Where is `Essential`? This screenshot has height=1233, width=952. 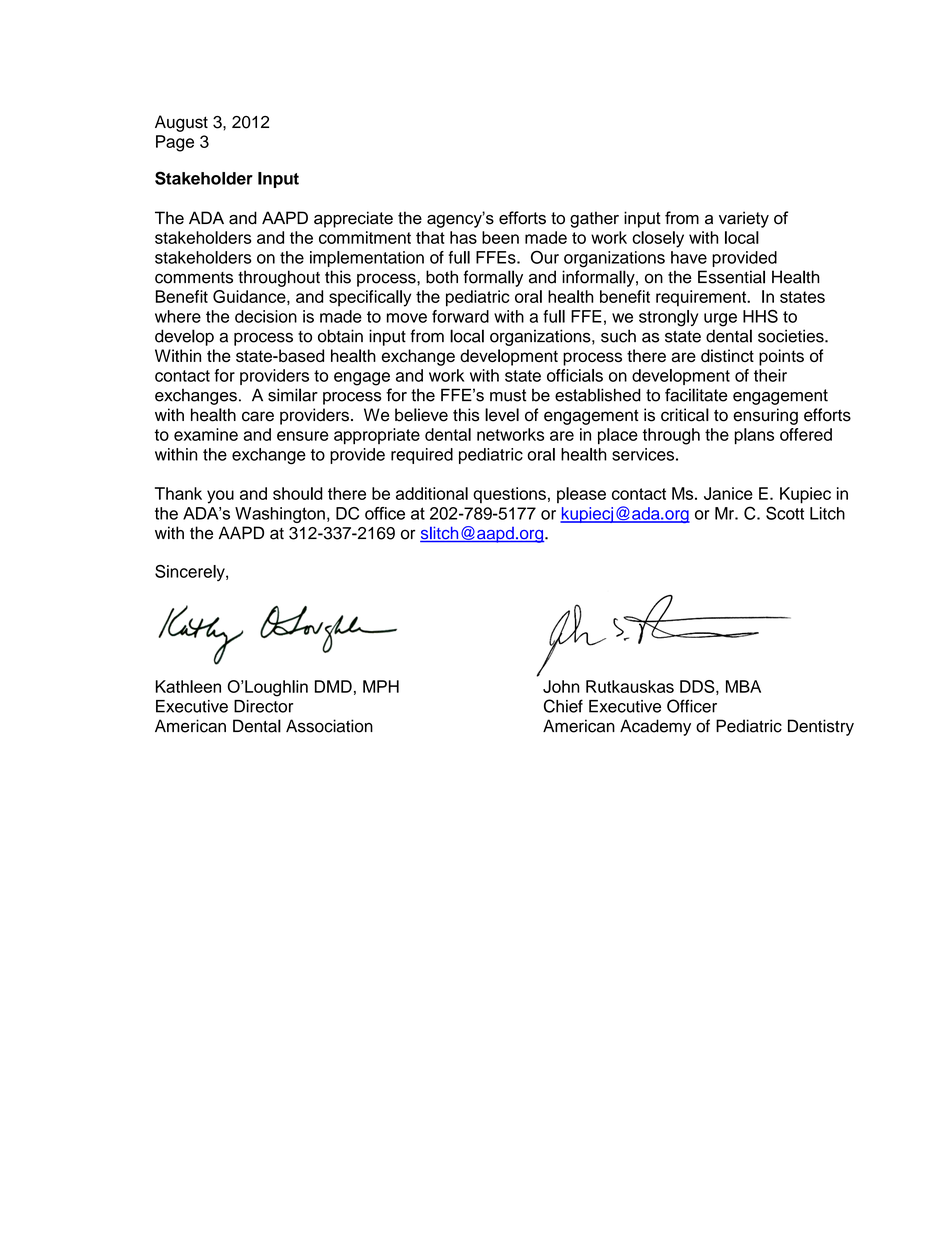 Essential is located at coordinates (731, 277).
